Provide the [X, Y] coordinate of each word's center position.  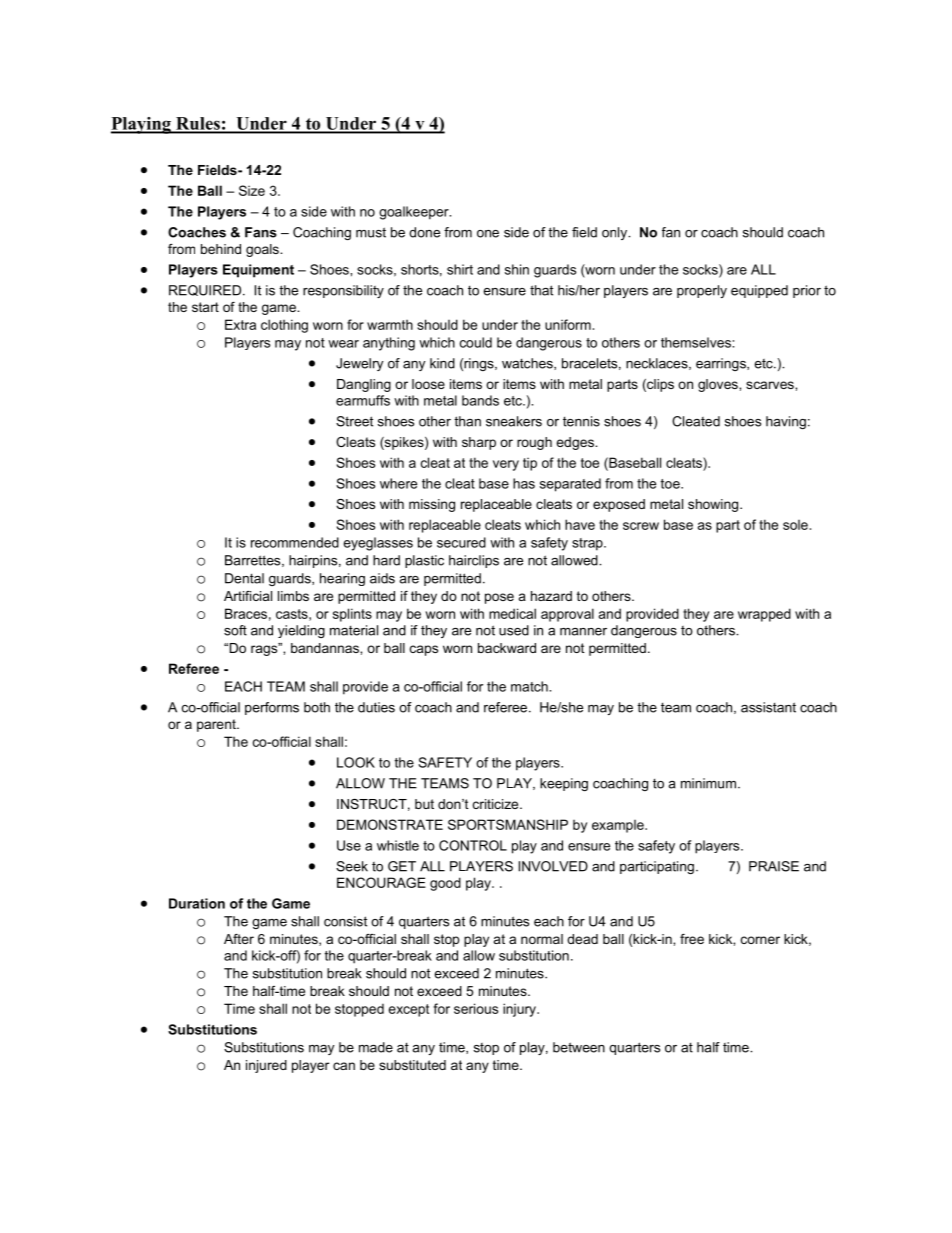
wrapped [764, 615]
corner [760, 940]
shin [517, 269]
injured [266, 1066]
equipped [759, 291]
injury [520, 1010]
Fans [261, 232]
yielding [301, 631]
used [514, 630]
